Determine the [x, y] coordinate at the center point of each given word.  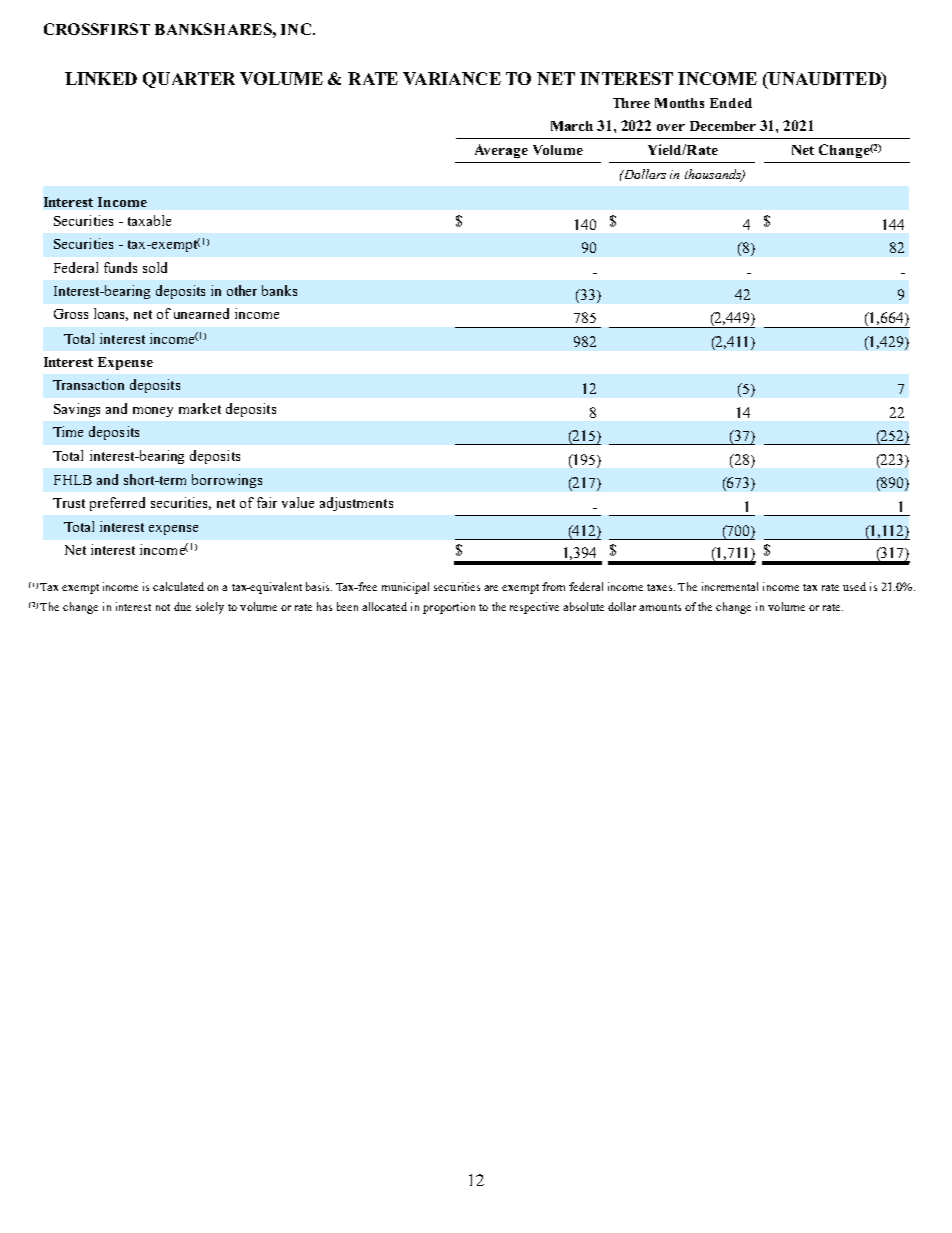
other [242, 290]
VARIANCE [452, 78]
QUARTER [189, 80]
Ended [731, 103]
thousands [714, 175]
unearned [201, 313]
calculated [178, 586]
